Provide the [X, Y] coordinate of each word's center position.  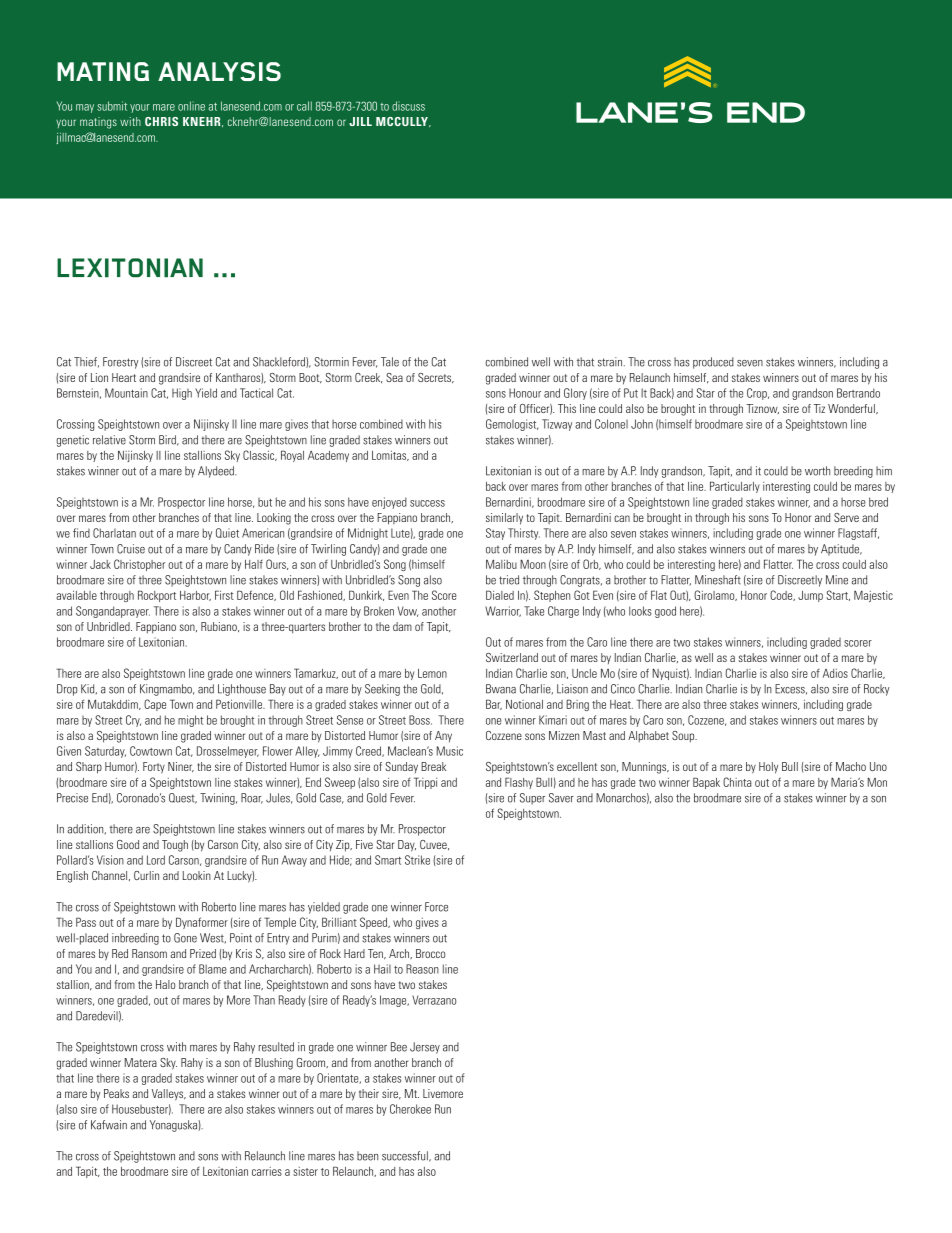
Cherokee [410, 1109]
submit [112, 106]
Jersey [425, 1048]
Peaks [116, 1093]
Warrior [503, 611]
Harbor [195, 596]
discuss [408, 106]
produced [713, 363]
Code [782, 595]
